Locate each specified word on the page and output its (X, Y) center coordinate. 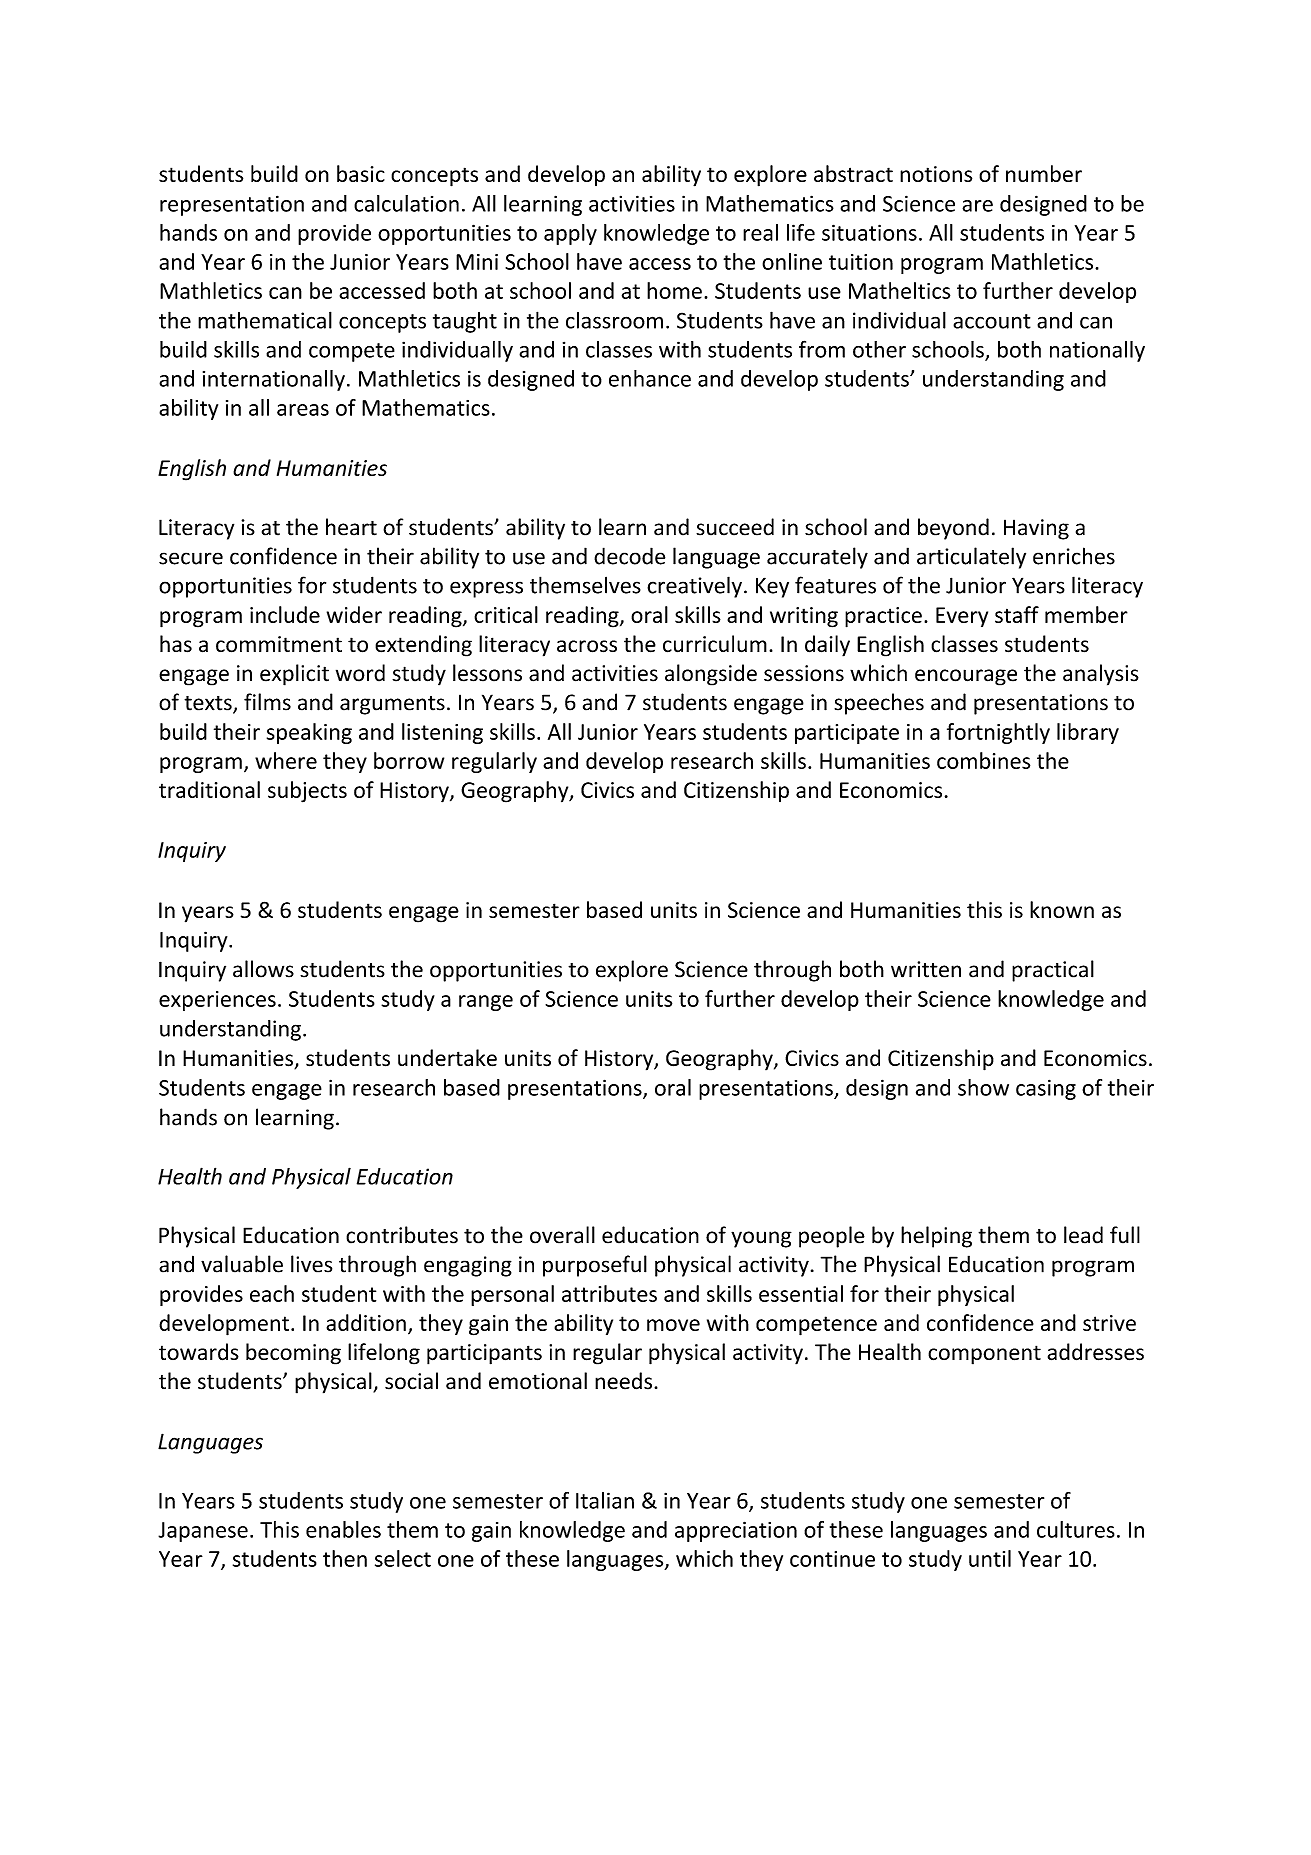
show (983, 1087)
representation (232, 205)
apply (570, 234)
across (587, 646)
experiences (217, 1001)
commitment (279, 644)
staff (1017, 614)
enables (343, 1529)
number (1044, 173)
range (486, 1003)
